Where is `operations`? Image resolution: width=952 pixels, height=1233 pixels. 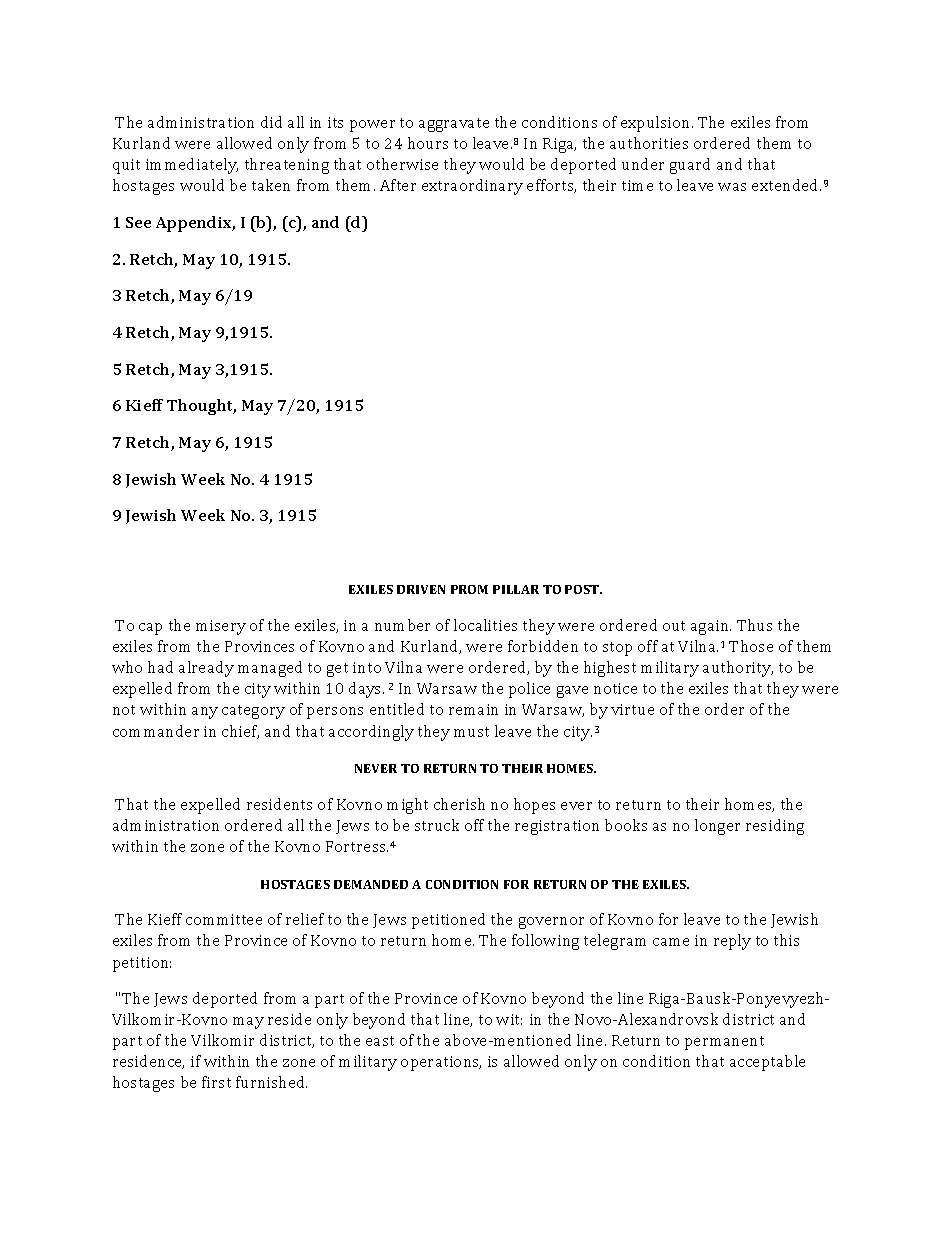 operations is located at coordinates (441, 1063).
